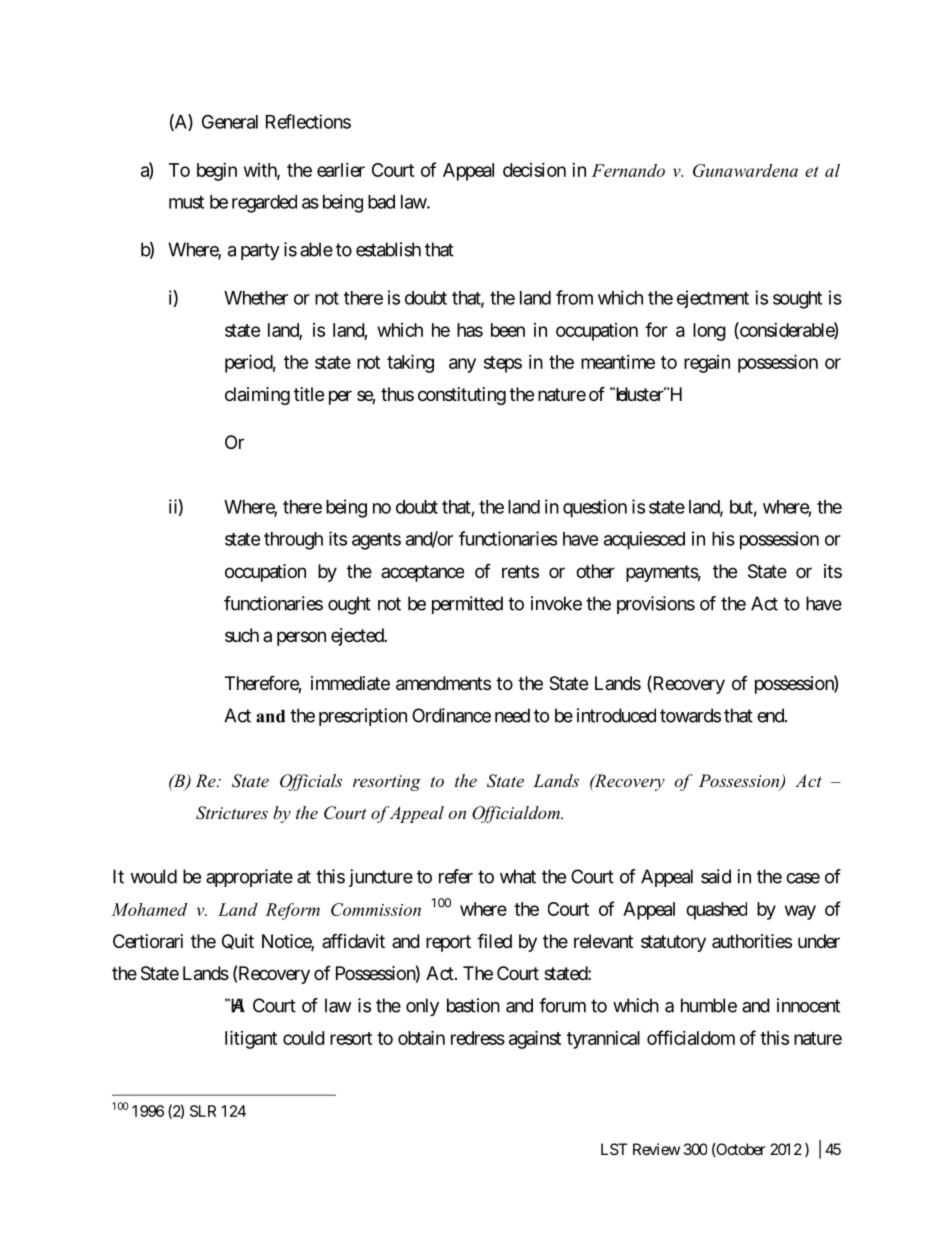  I want to click on Fernando, so click(628, 170).
